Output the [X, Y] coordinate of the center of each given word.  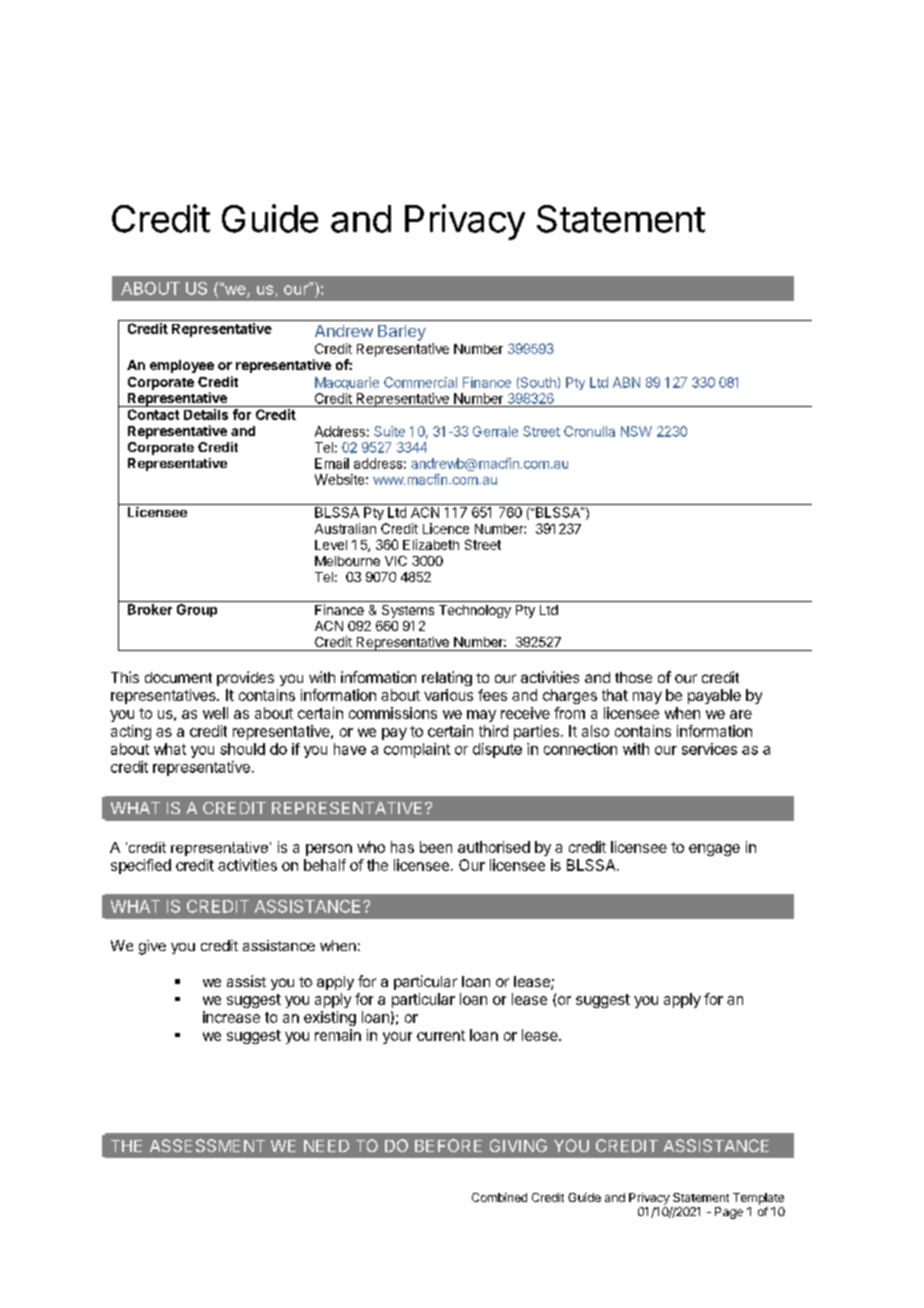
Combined [499, 1197]
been [436, 847]
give [152, 947]
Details [206, 414]
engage [714, 850]
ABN [626, 382]
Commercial [420, 382]
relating [447, 678]
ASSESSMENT [207, 1145]
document [178, 677]
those [633, 677]
